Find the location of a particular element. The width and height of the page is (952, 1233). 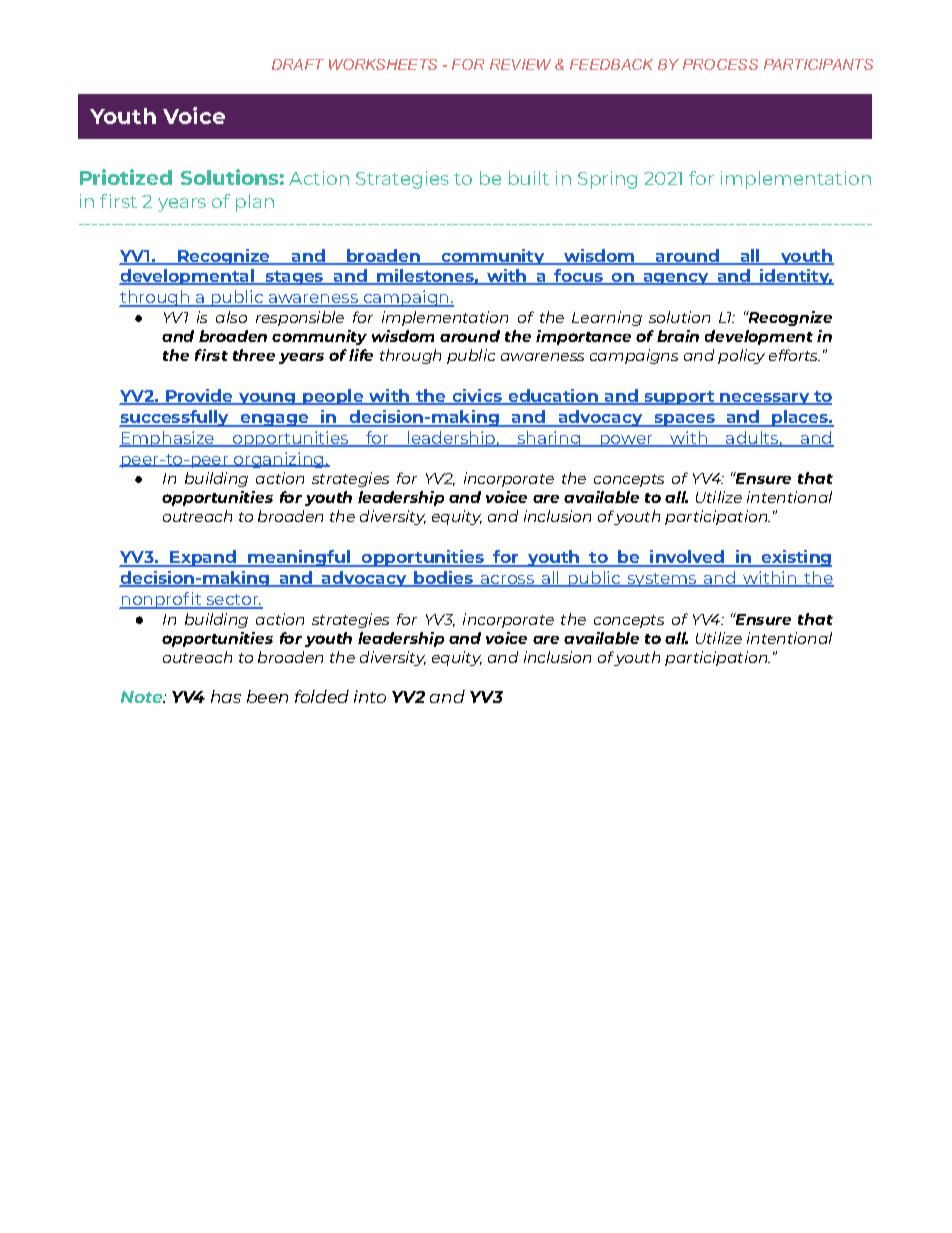

built is located at coordinates (529, 178).
